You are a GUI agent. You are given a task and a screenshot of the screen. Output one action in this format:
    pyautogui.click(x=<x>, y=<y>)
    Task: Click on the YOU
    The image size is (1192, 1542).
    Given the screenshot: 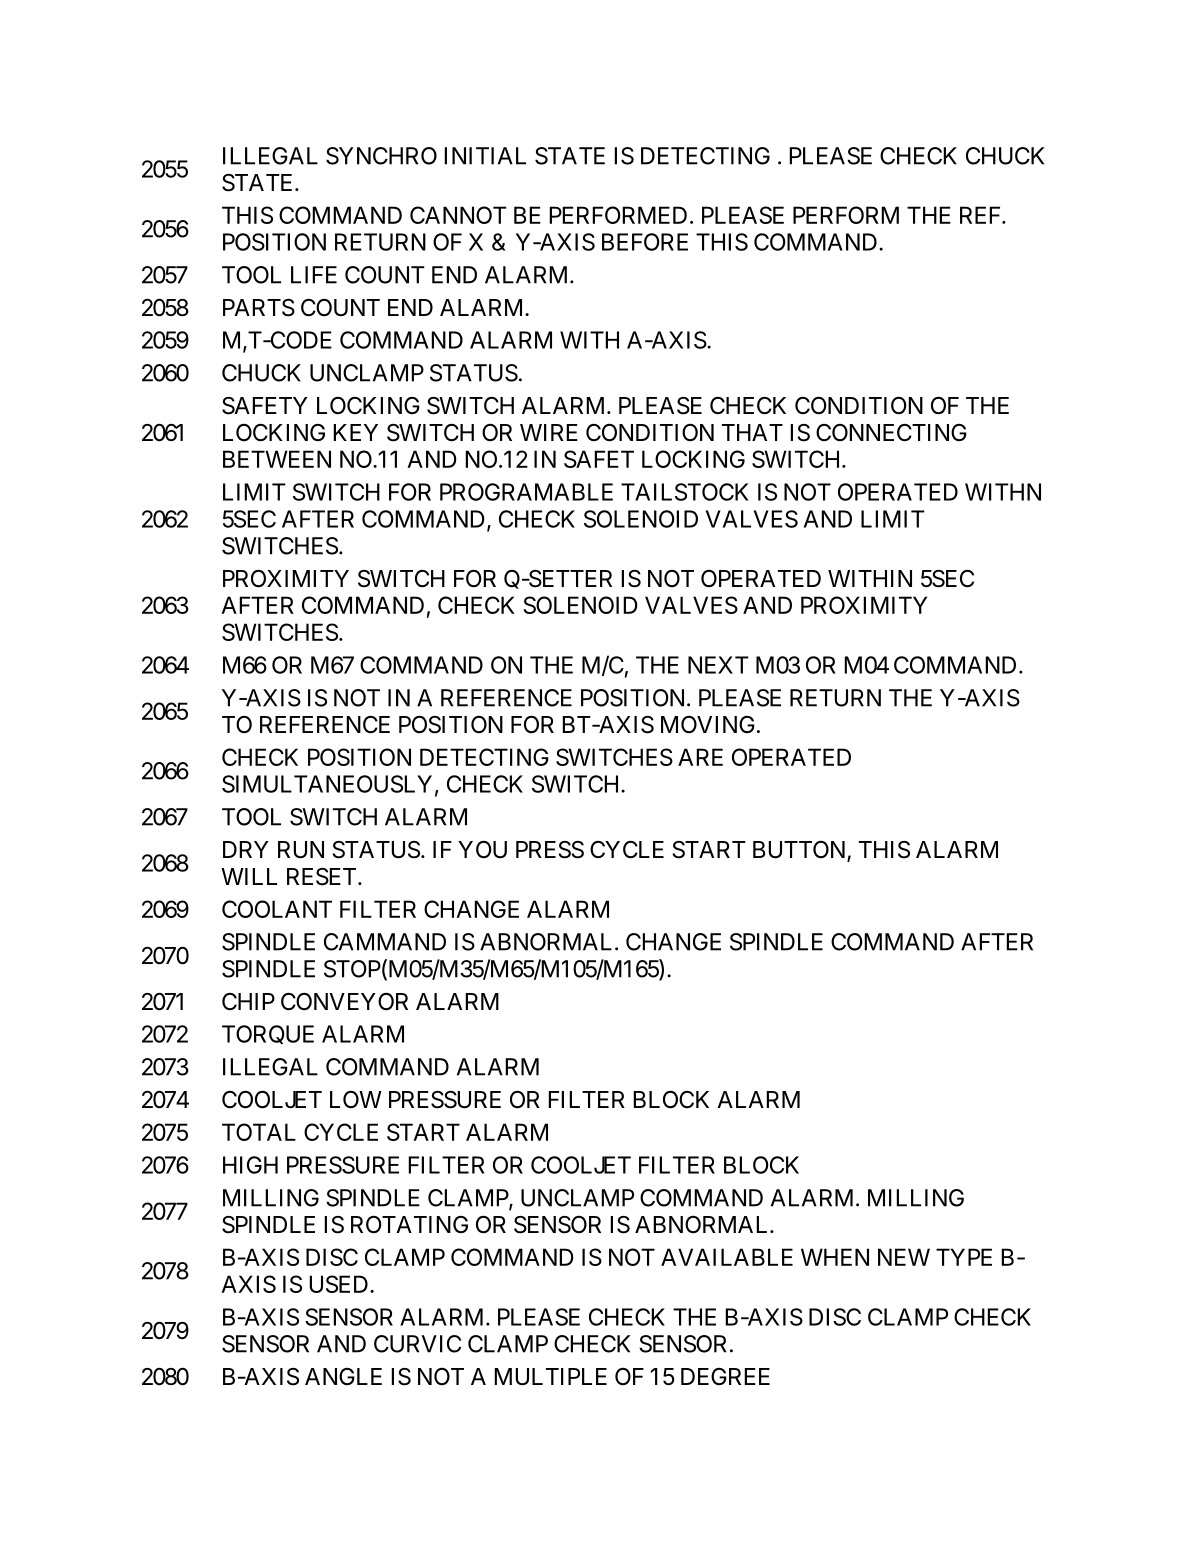 What is the action you would take?
    pyautogui.click(x=482, y=850)
